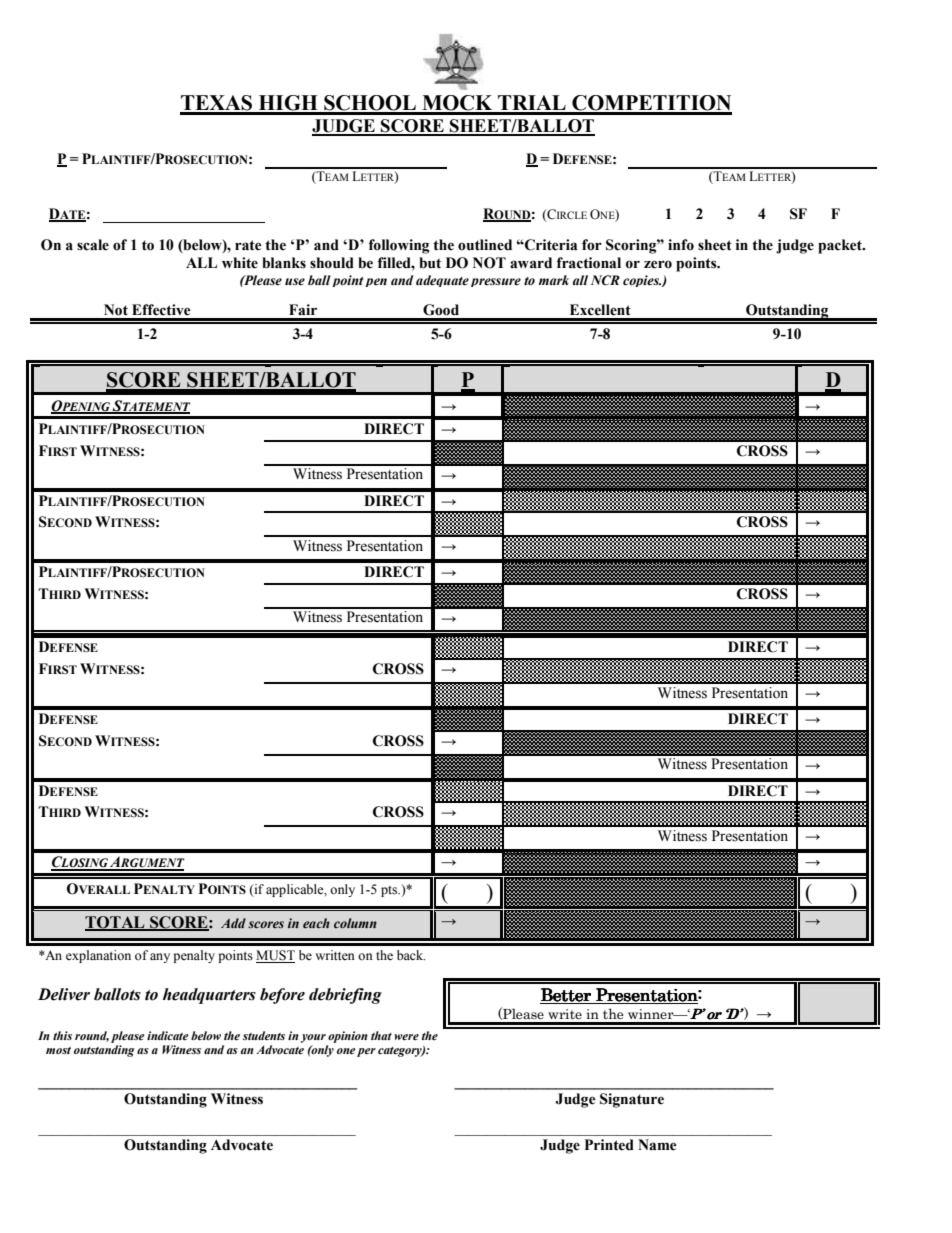 This screenshot has height=1233, width=952. Describe the element at coordinates (167, 1035) in the screenshot. I see `indicate` at that location.
